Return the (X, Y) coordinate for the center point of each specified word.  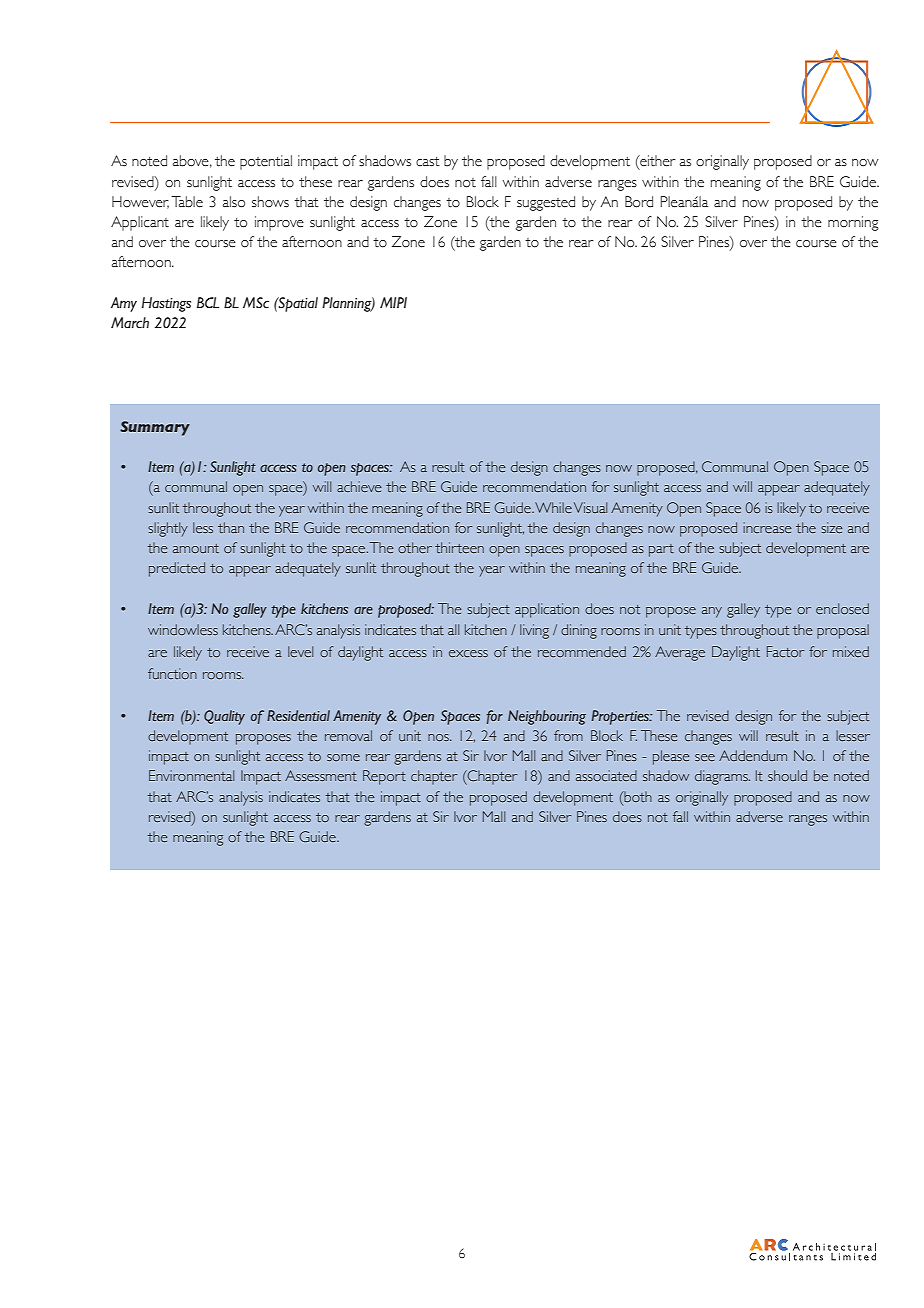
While (553, 507)
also (234, 202)
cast (428, 161)
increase (767, 527)
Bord (639, 202)
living (534, 631)
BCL (208, 303)
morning (853, 223)
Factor (785, 651)
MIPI (393, 302)
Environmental (191, 775)
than (231, 527)
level (300, 651)
